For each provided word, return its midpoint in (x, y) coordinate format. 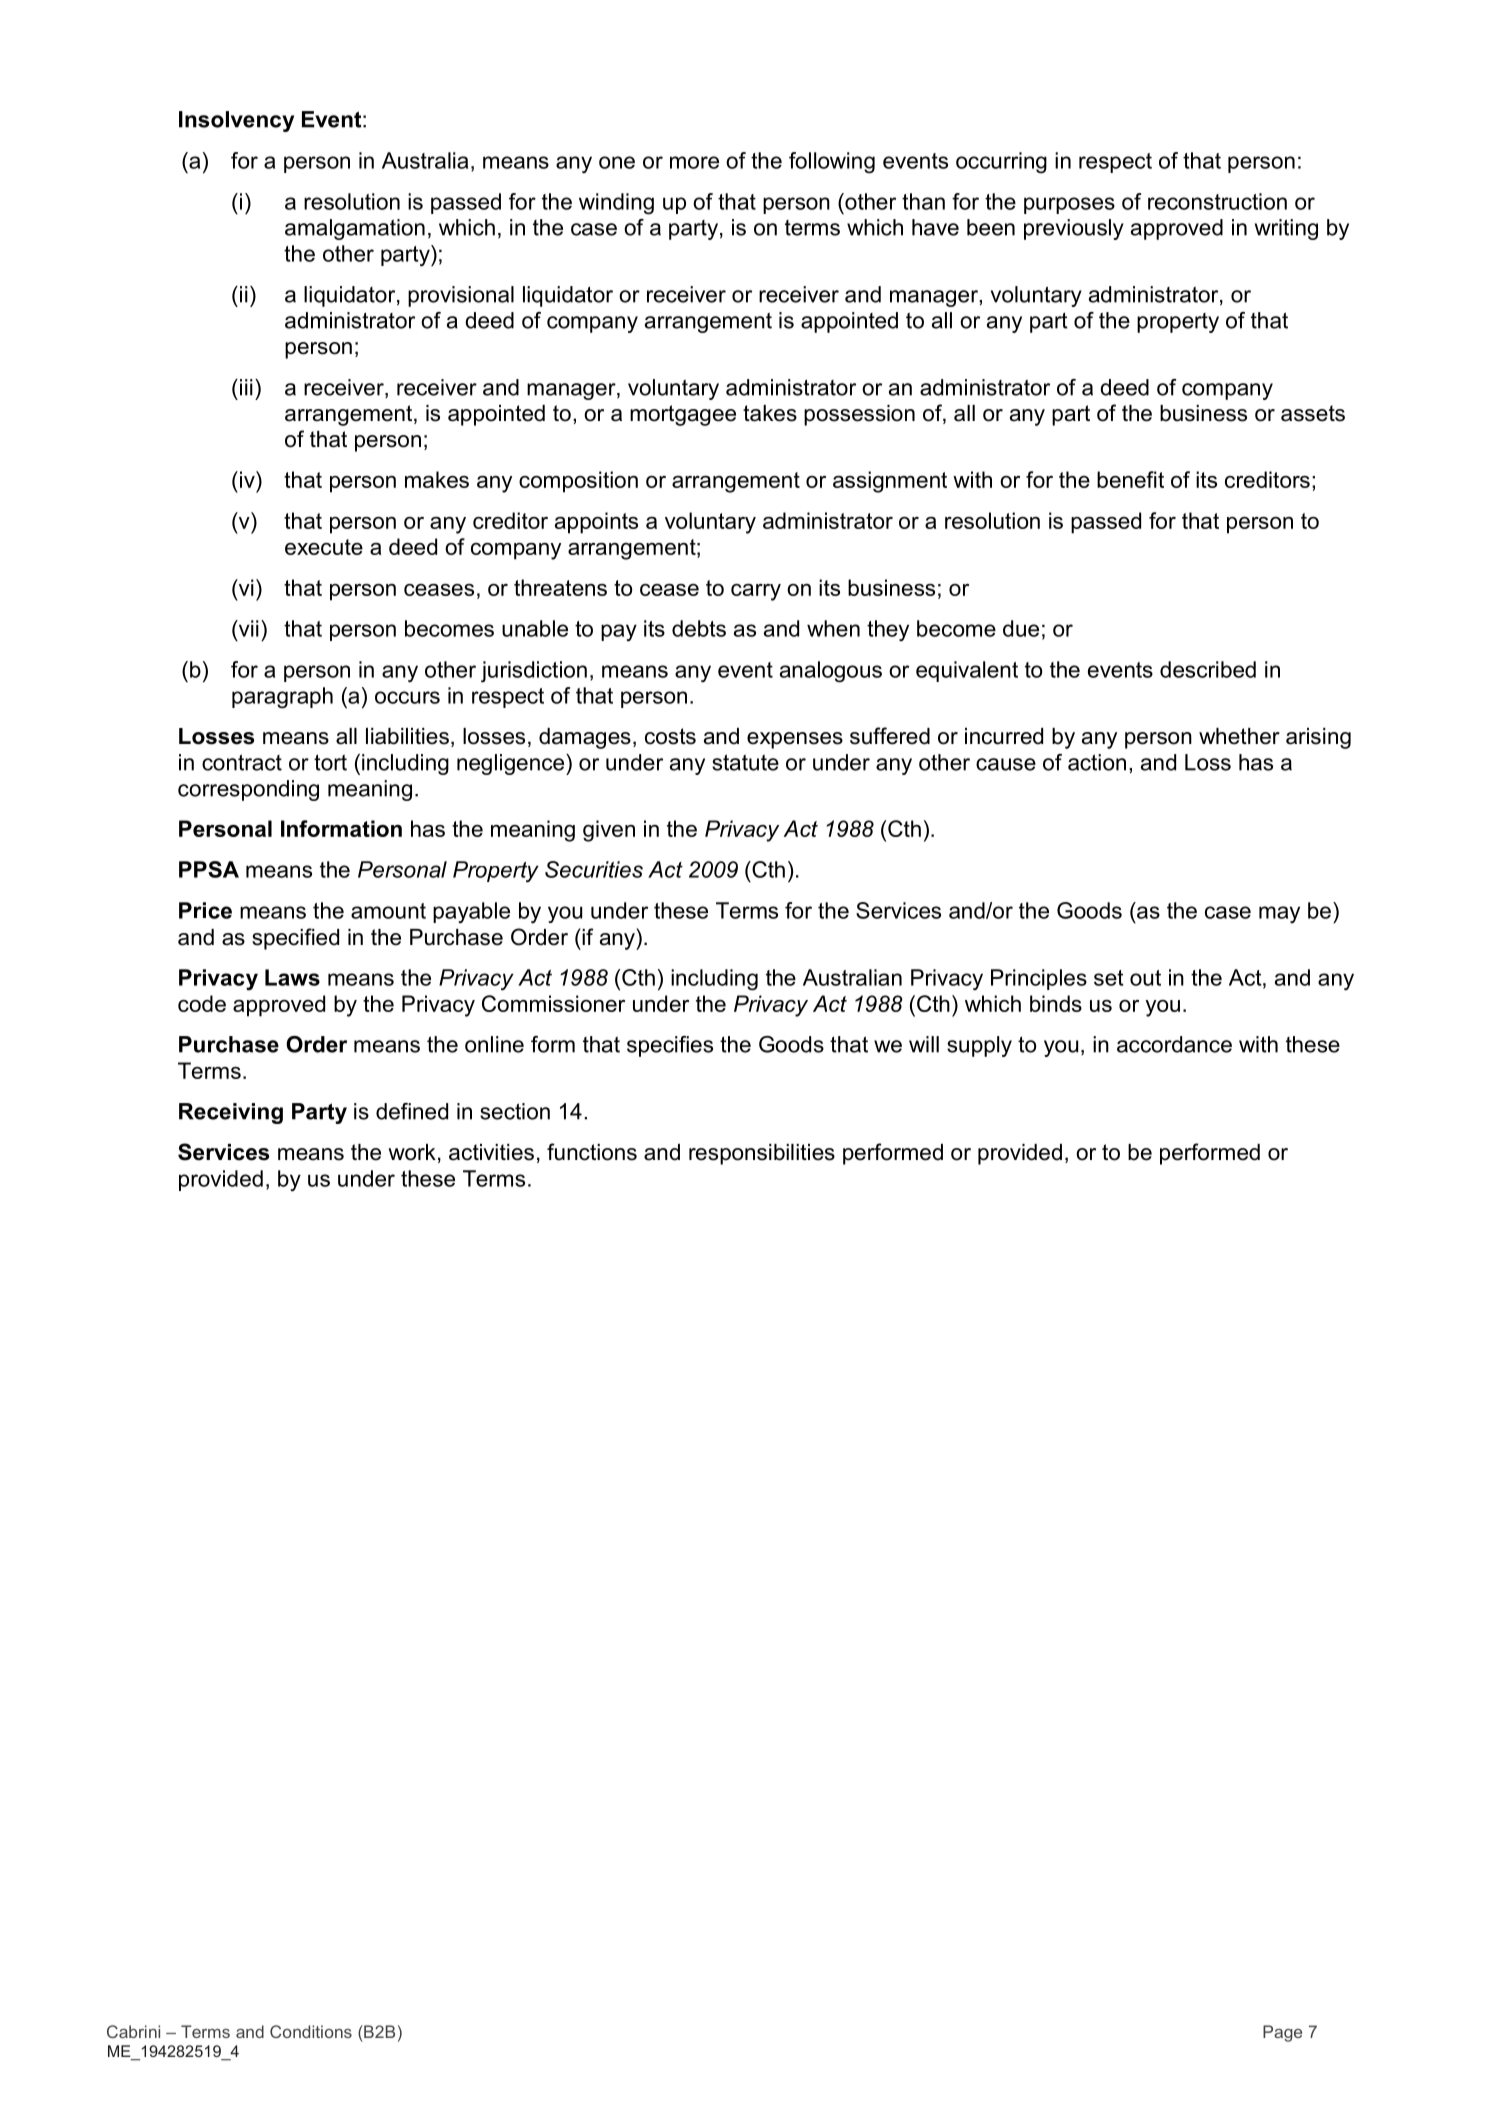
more (694, 162)
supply (979, 1046)
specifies (670, 1046)
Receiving (231, 1113)
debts (699, 628)
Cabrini (133, 2031)
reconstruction (1217, 201)
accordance (1174, 1044)
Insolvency (236, 121)
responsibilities (762, 1154)
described (1208, 669)
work (412, 1152)
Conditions (311, 2031)
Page (1282, 2033)
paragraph (282, 698)
